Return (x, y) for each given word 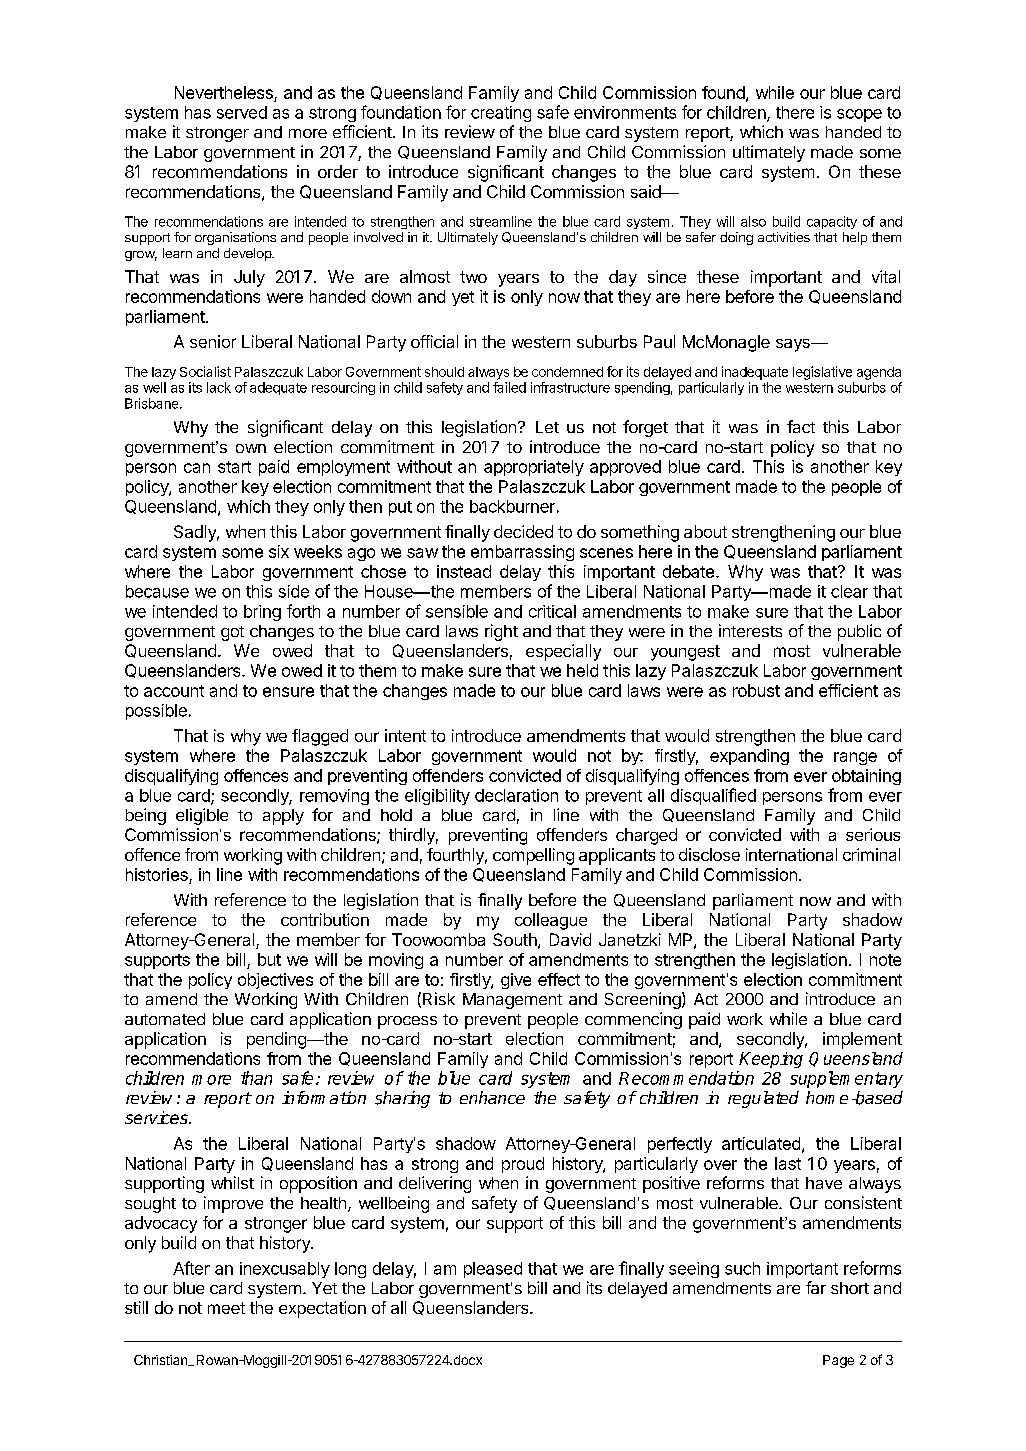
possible (156, 712)
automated (165, 1019)
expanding (749, 757)
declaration (516, 795)
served (242, 112)
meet (226, 1308)
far (816, 1287)
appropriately (534, 468)
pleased (493, 1270)
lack (219, 387)
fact (801, 426)
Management (512, 1001)
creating (501, 114)
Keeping (771, 1060)
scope (859, 115)
